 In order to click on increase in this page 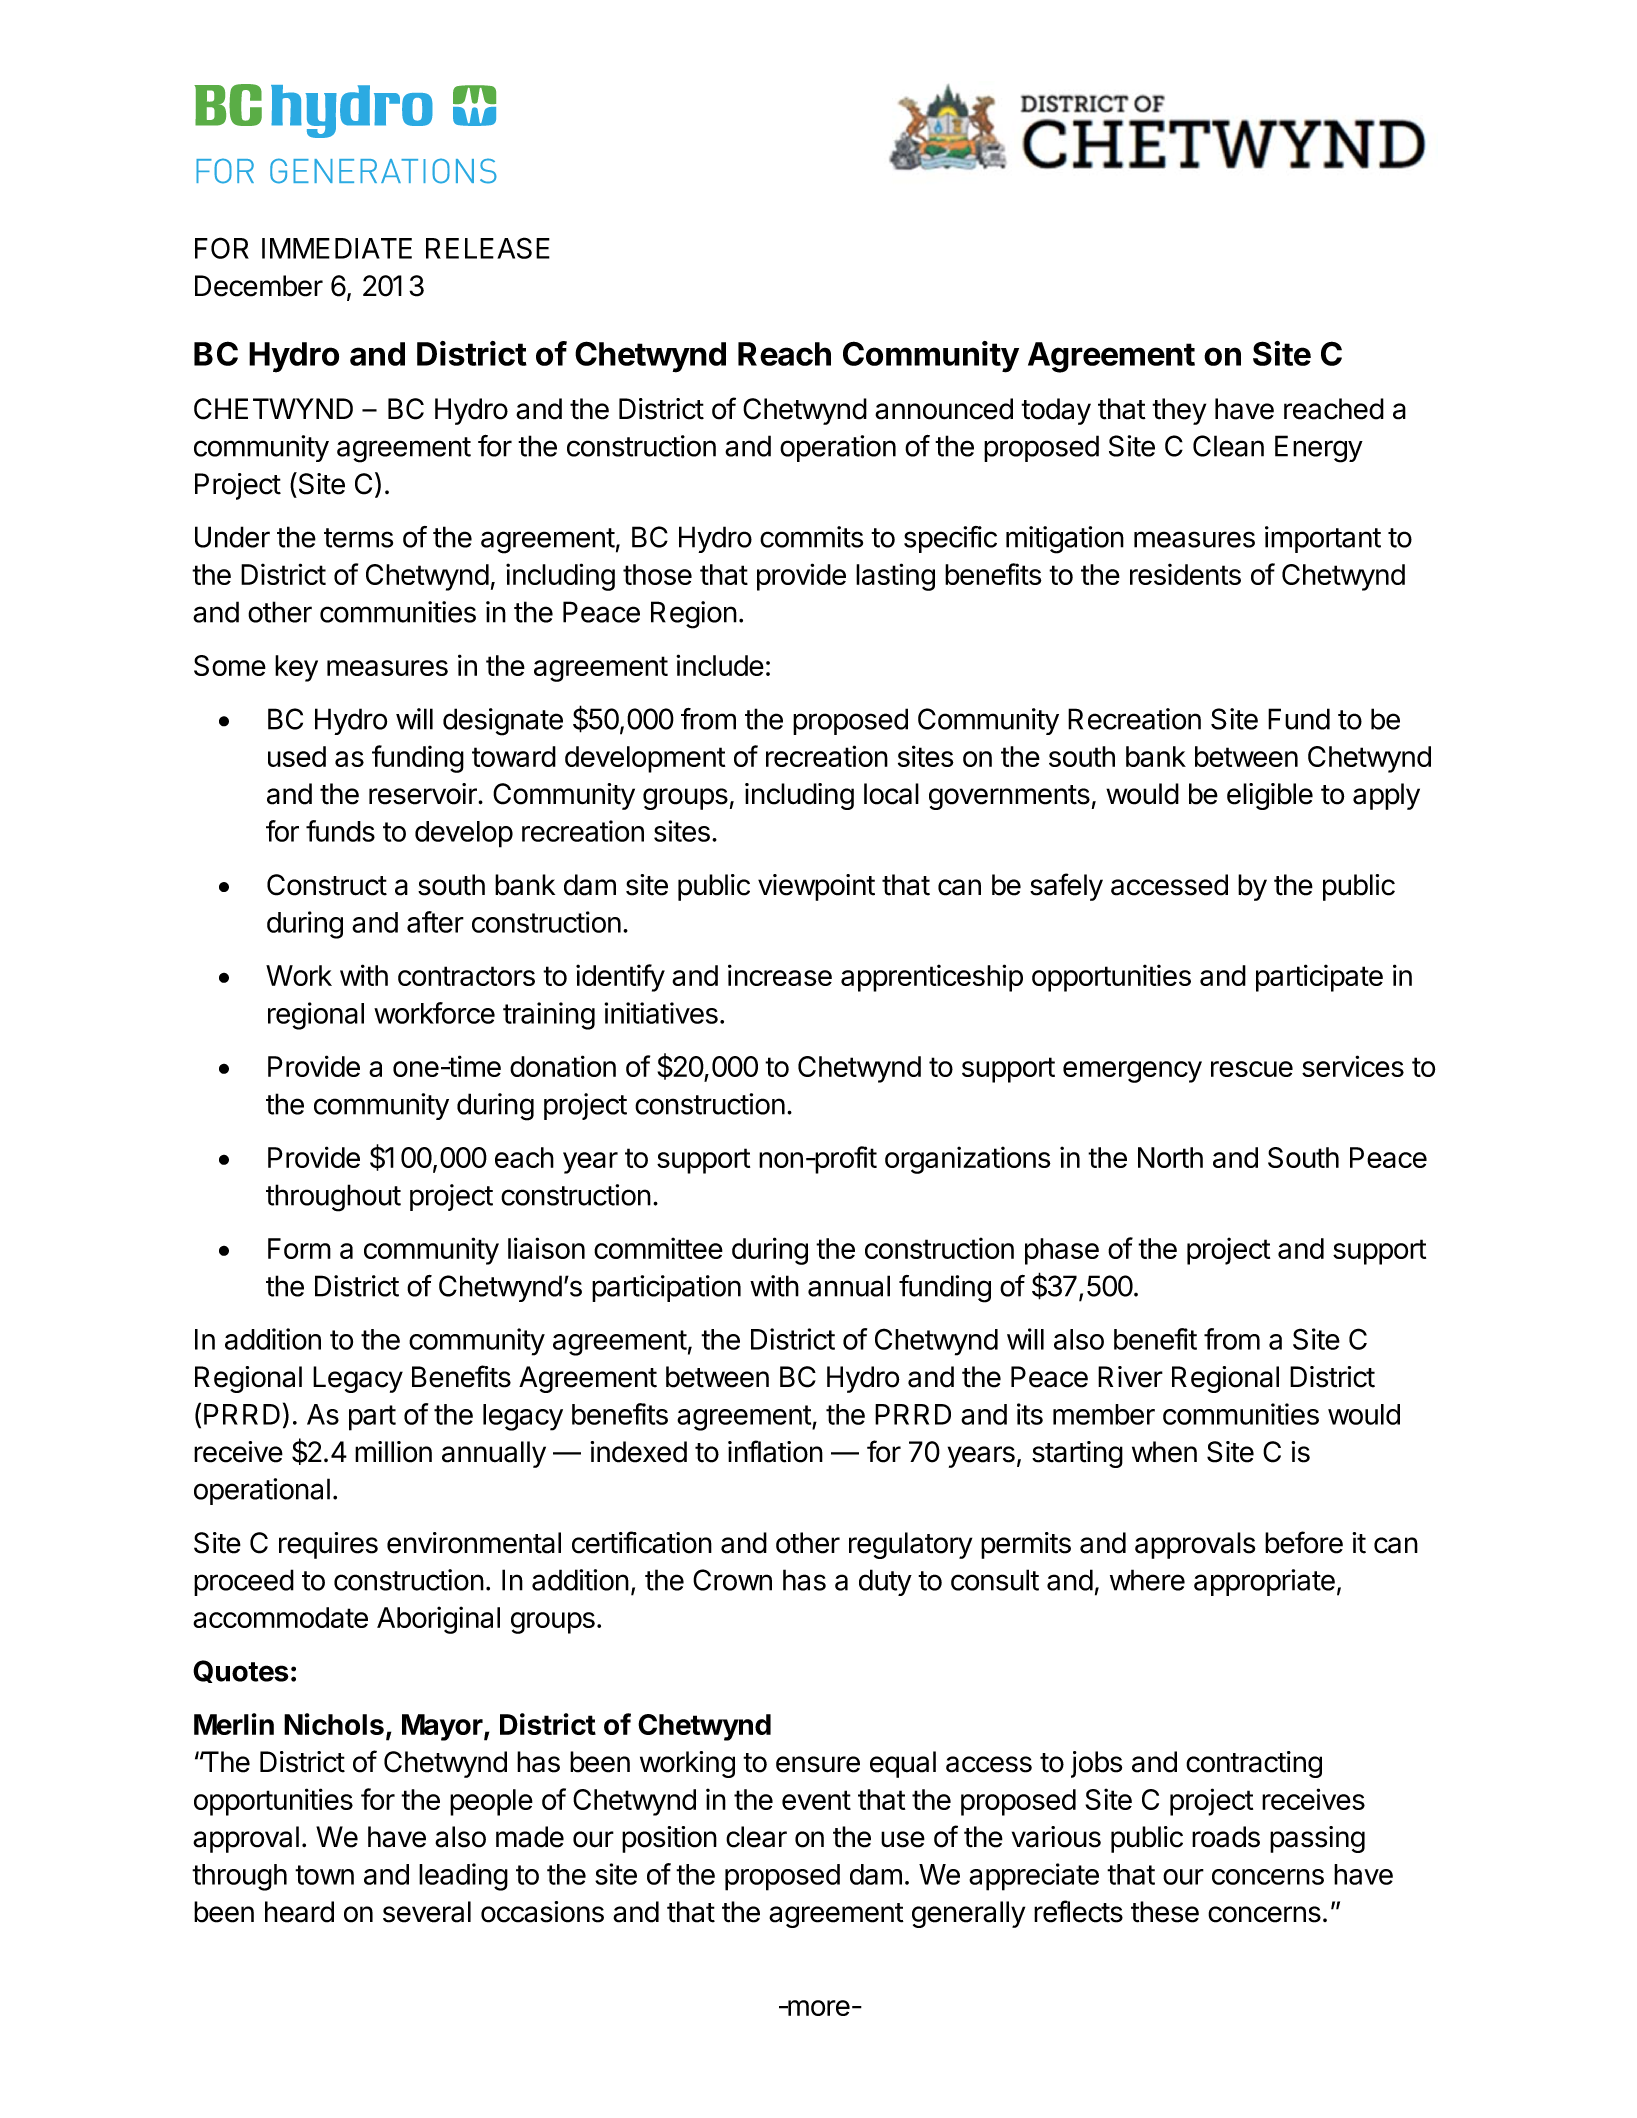, I will do `click(780, 975)`.
